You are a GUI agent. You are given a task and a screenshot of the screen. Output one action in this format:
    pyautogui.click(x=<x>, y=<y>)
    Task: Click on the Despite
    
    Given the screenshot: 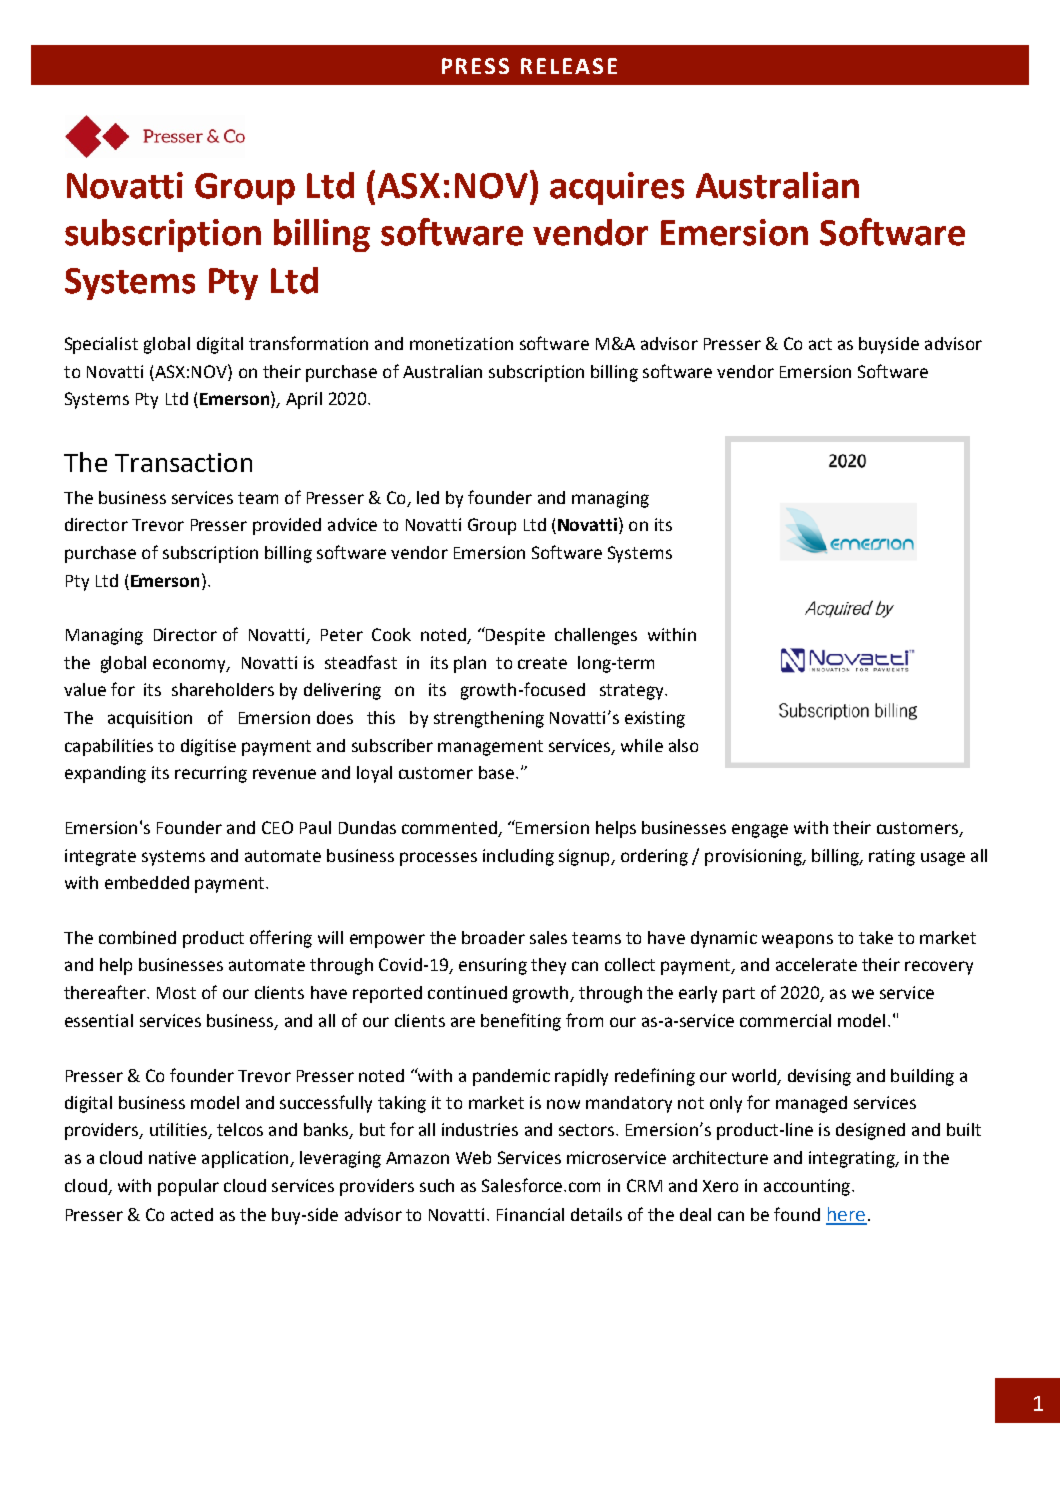 What is the action you would take?
    pyautogui.click(x=514, y=636)
